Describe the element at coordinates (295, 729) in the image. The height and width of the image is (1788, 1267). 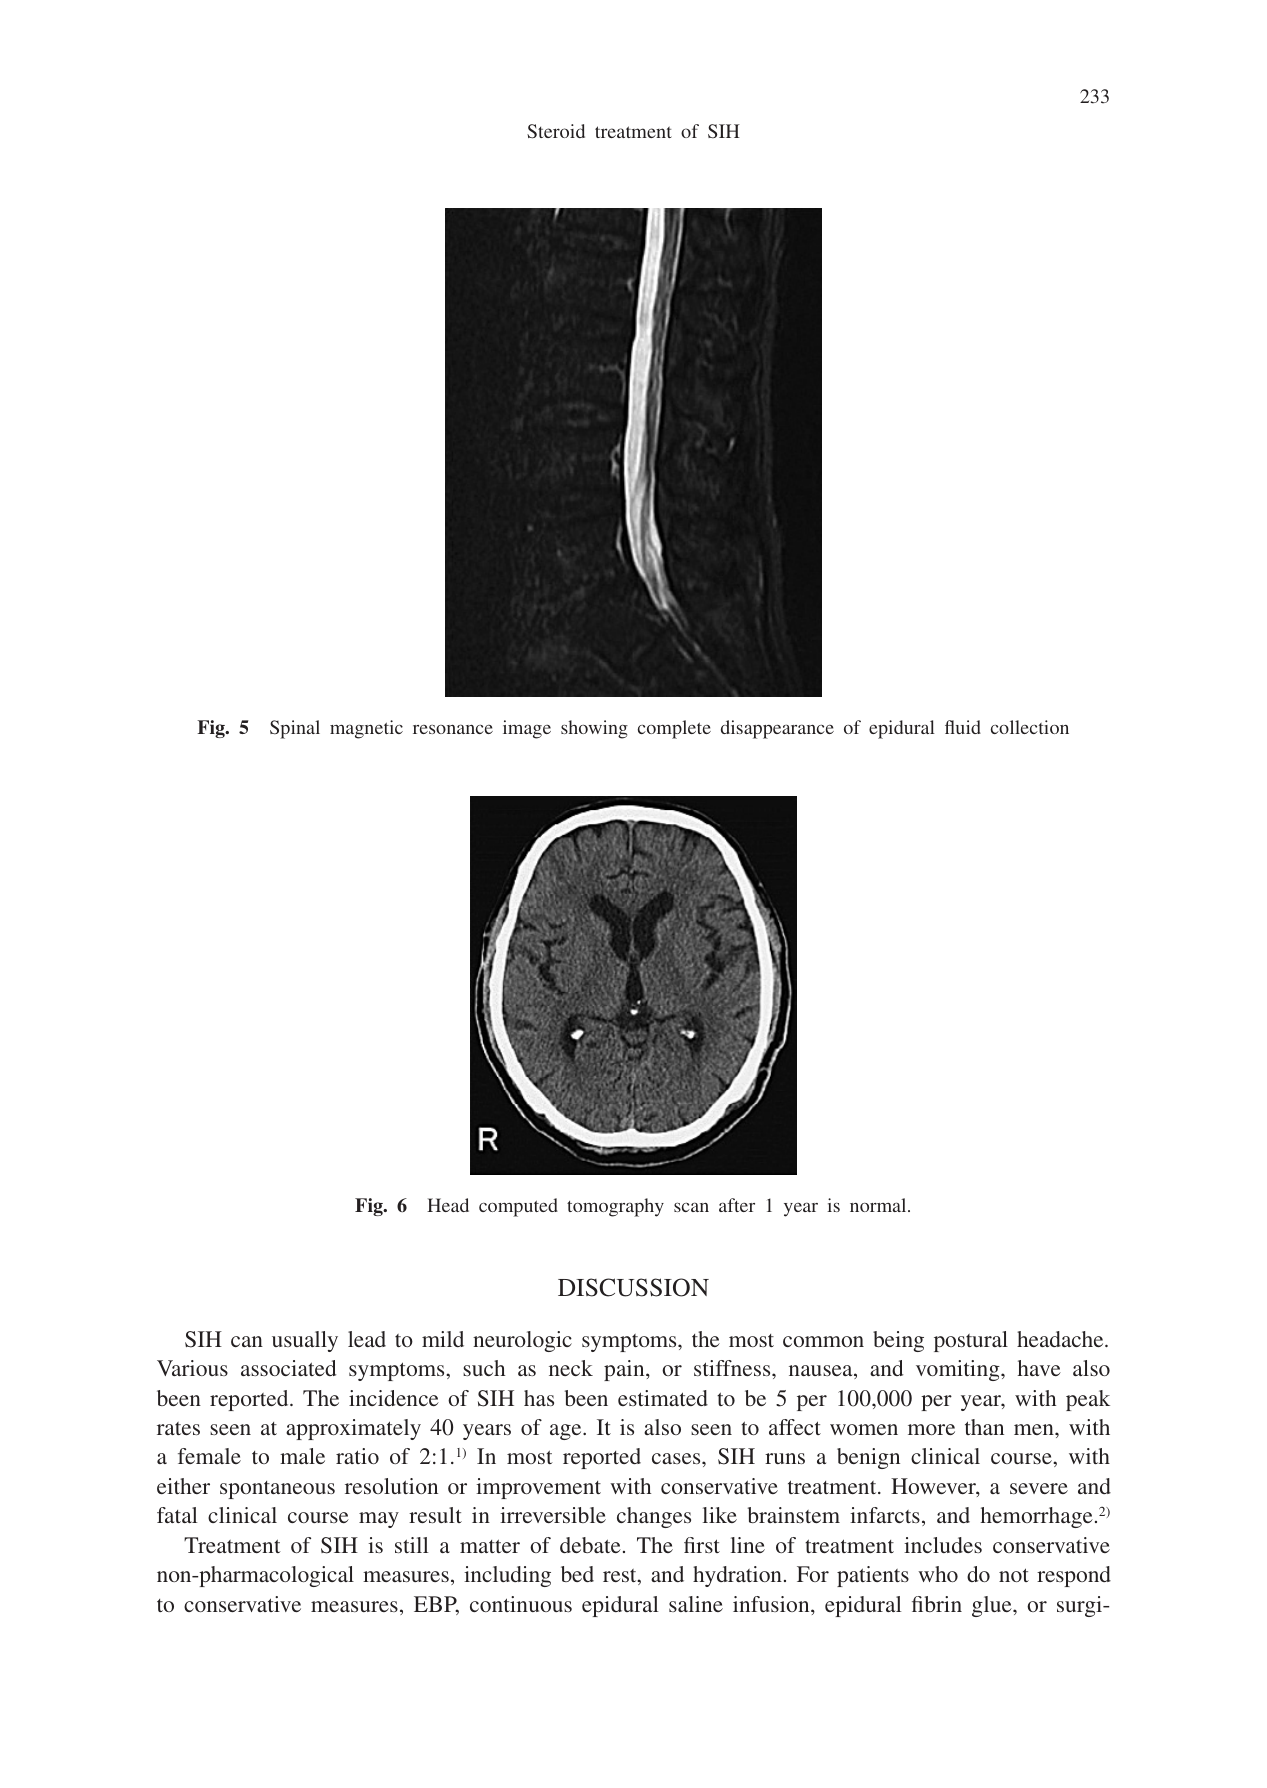
I see `Spinal` at that location.
